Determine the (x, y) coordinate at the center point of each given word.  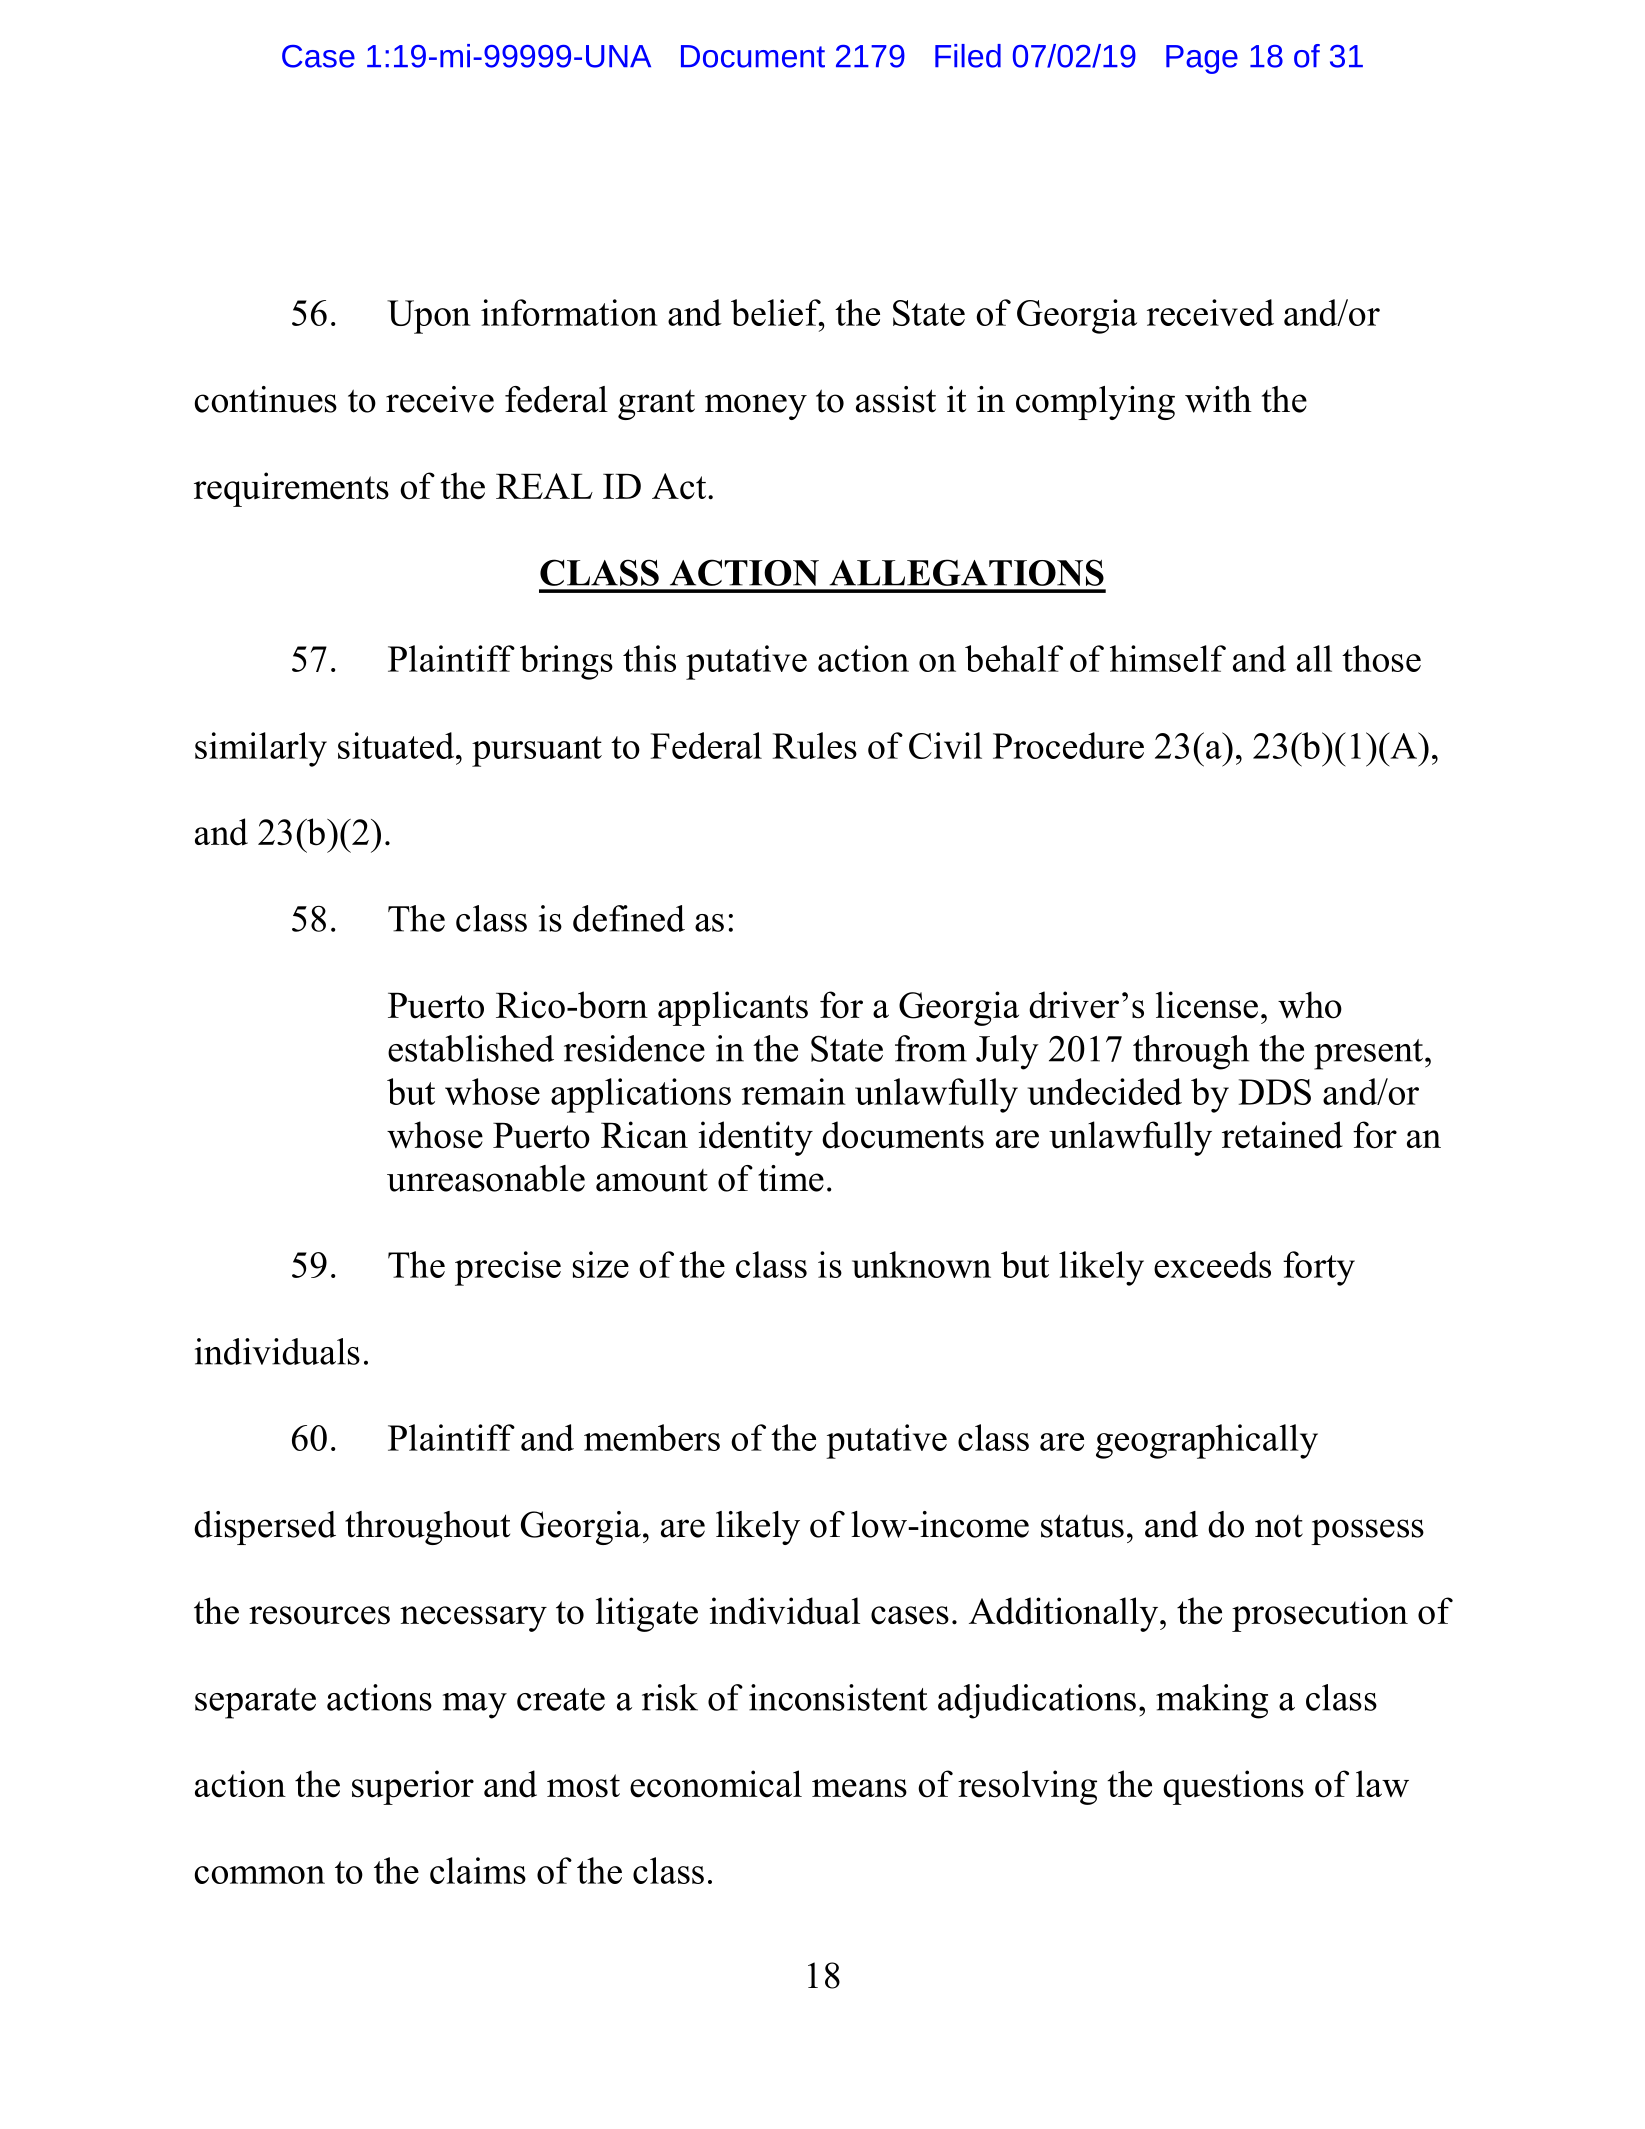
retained (1282, 1135)
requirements (291, 489)
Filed (968, 56)
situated (397, 745)
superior (413, 1787)
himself (1168, 658)
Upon (429, 317)
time (791, 1178)
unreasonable (486, 1178)
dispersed (265, 1528)
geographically (1207, 1441)
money (756, 407)
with (1218, 399)
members (652, 1437)
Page (1202, 59)
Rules (815, 745)
